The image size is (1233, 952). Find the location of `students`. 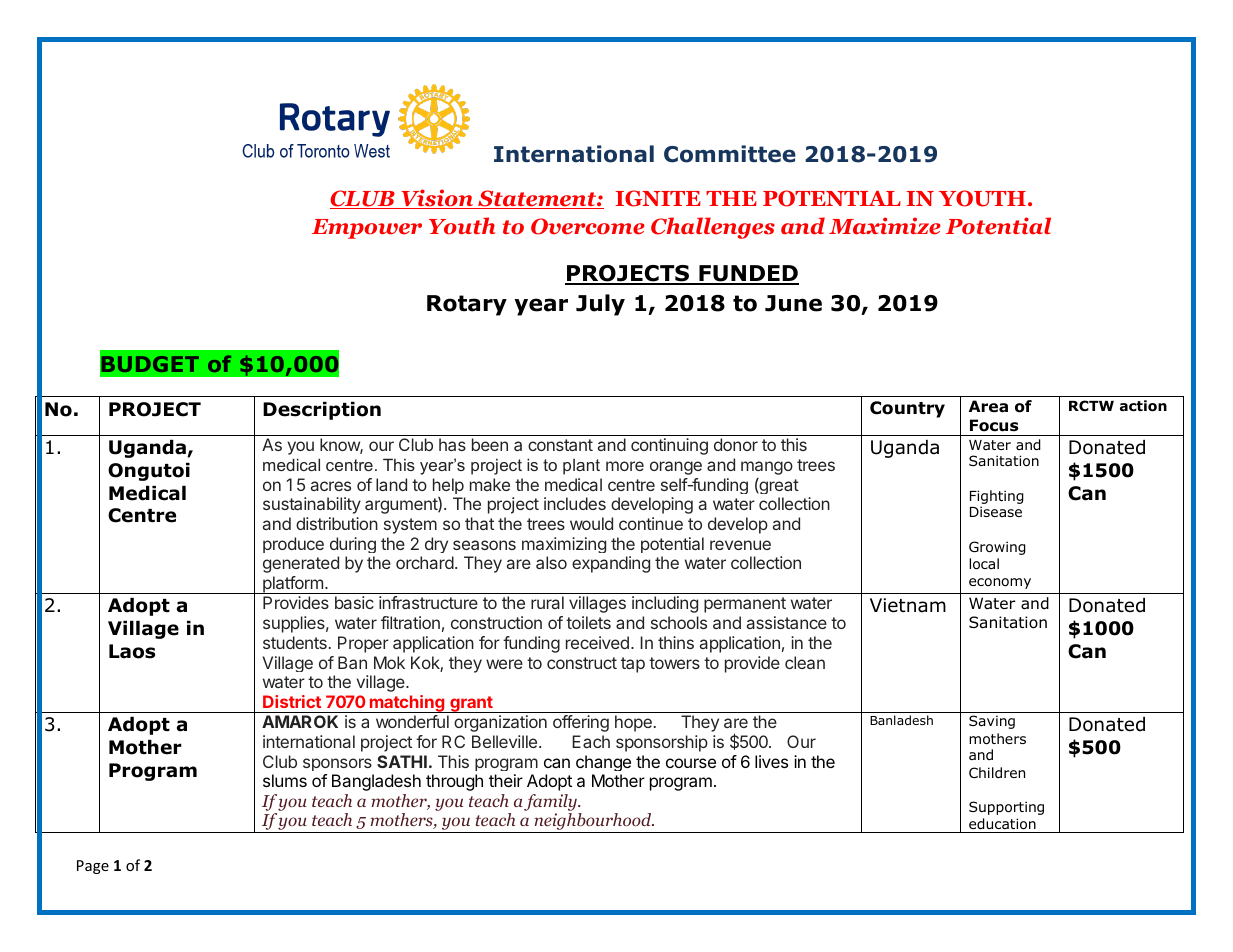

students is located at coordinates (295, 642).
